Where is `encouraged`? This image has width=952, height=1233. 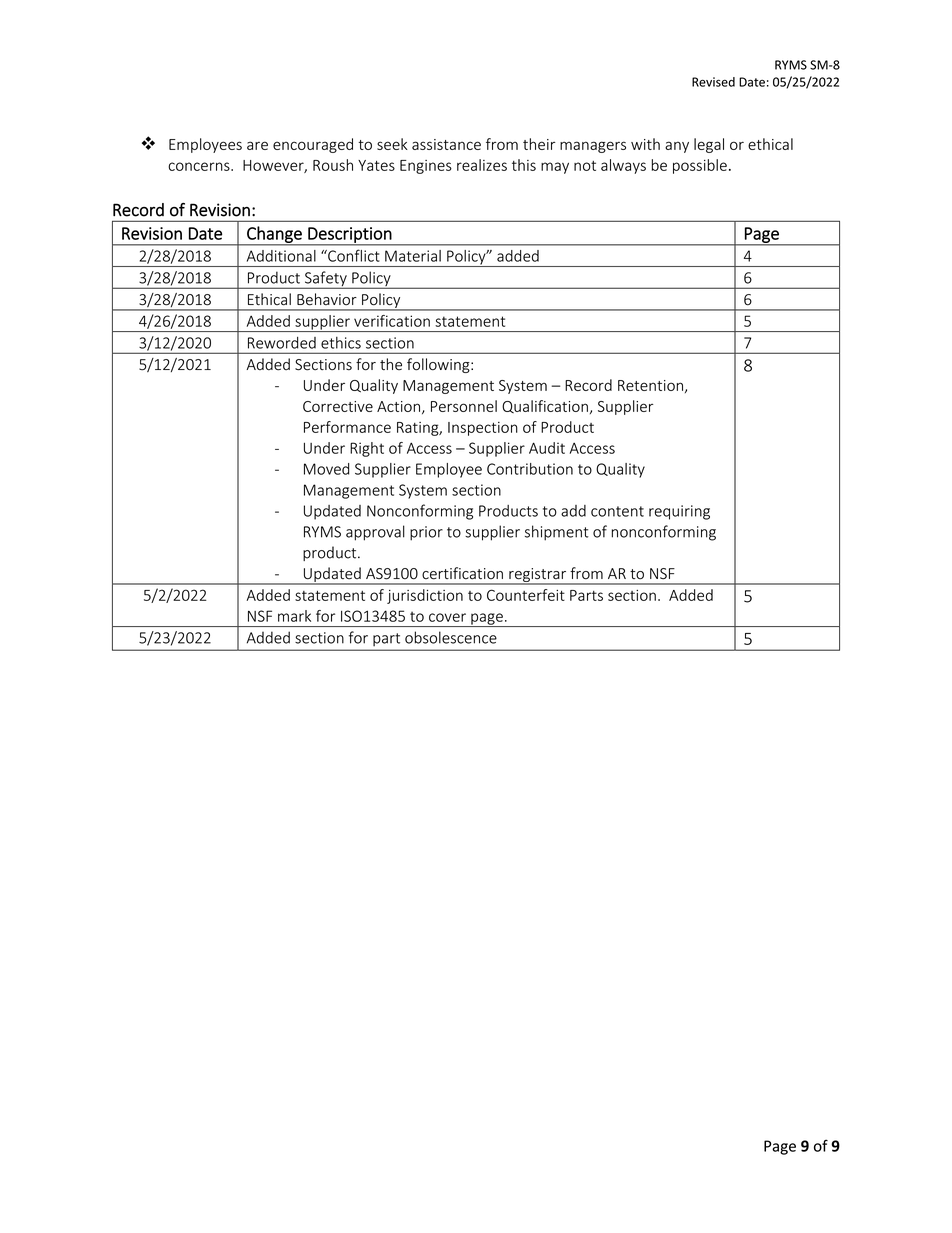
encouraged is located at coordinates (313, 145).
